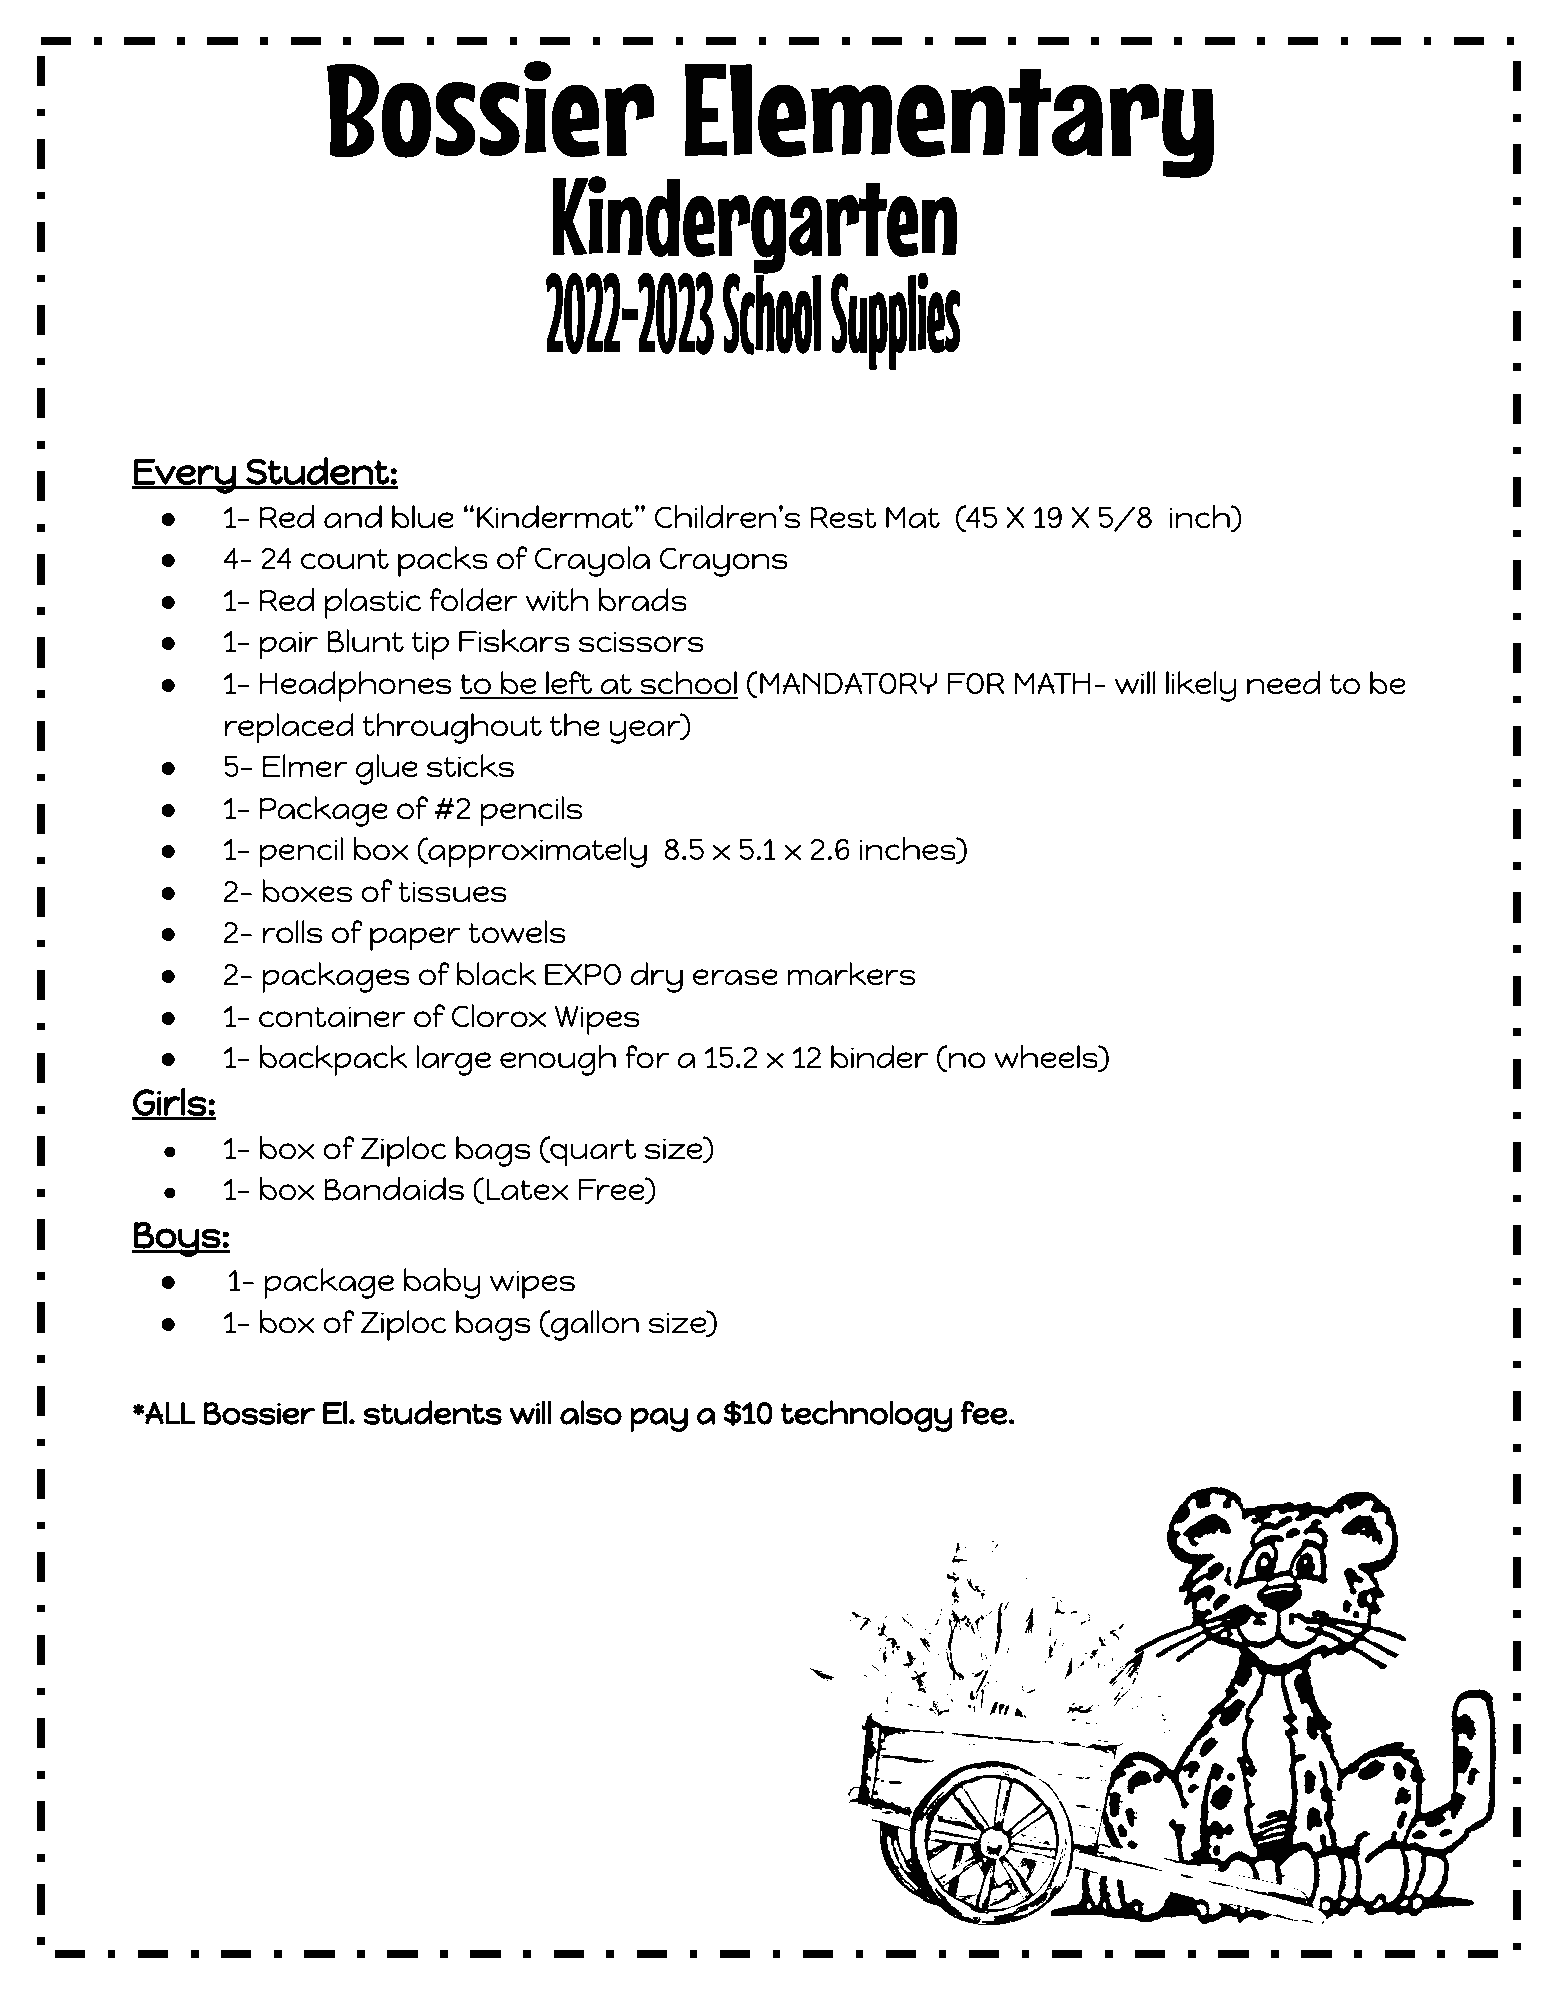 This screenshot has width=1541, height=1995. I want to click on blue, so click(423, 517).
